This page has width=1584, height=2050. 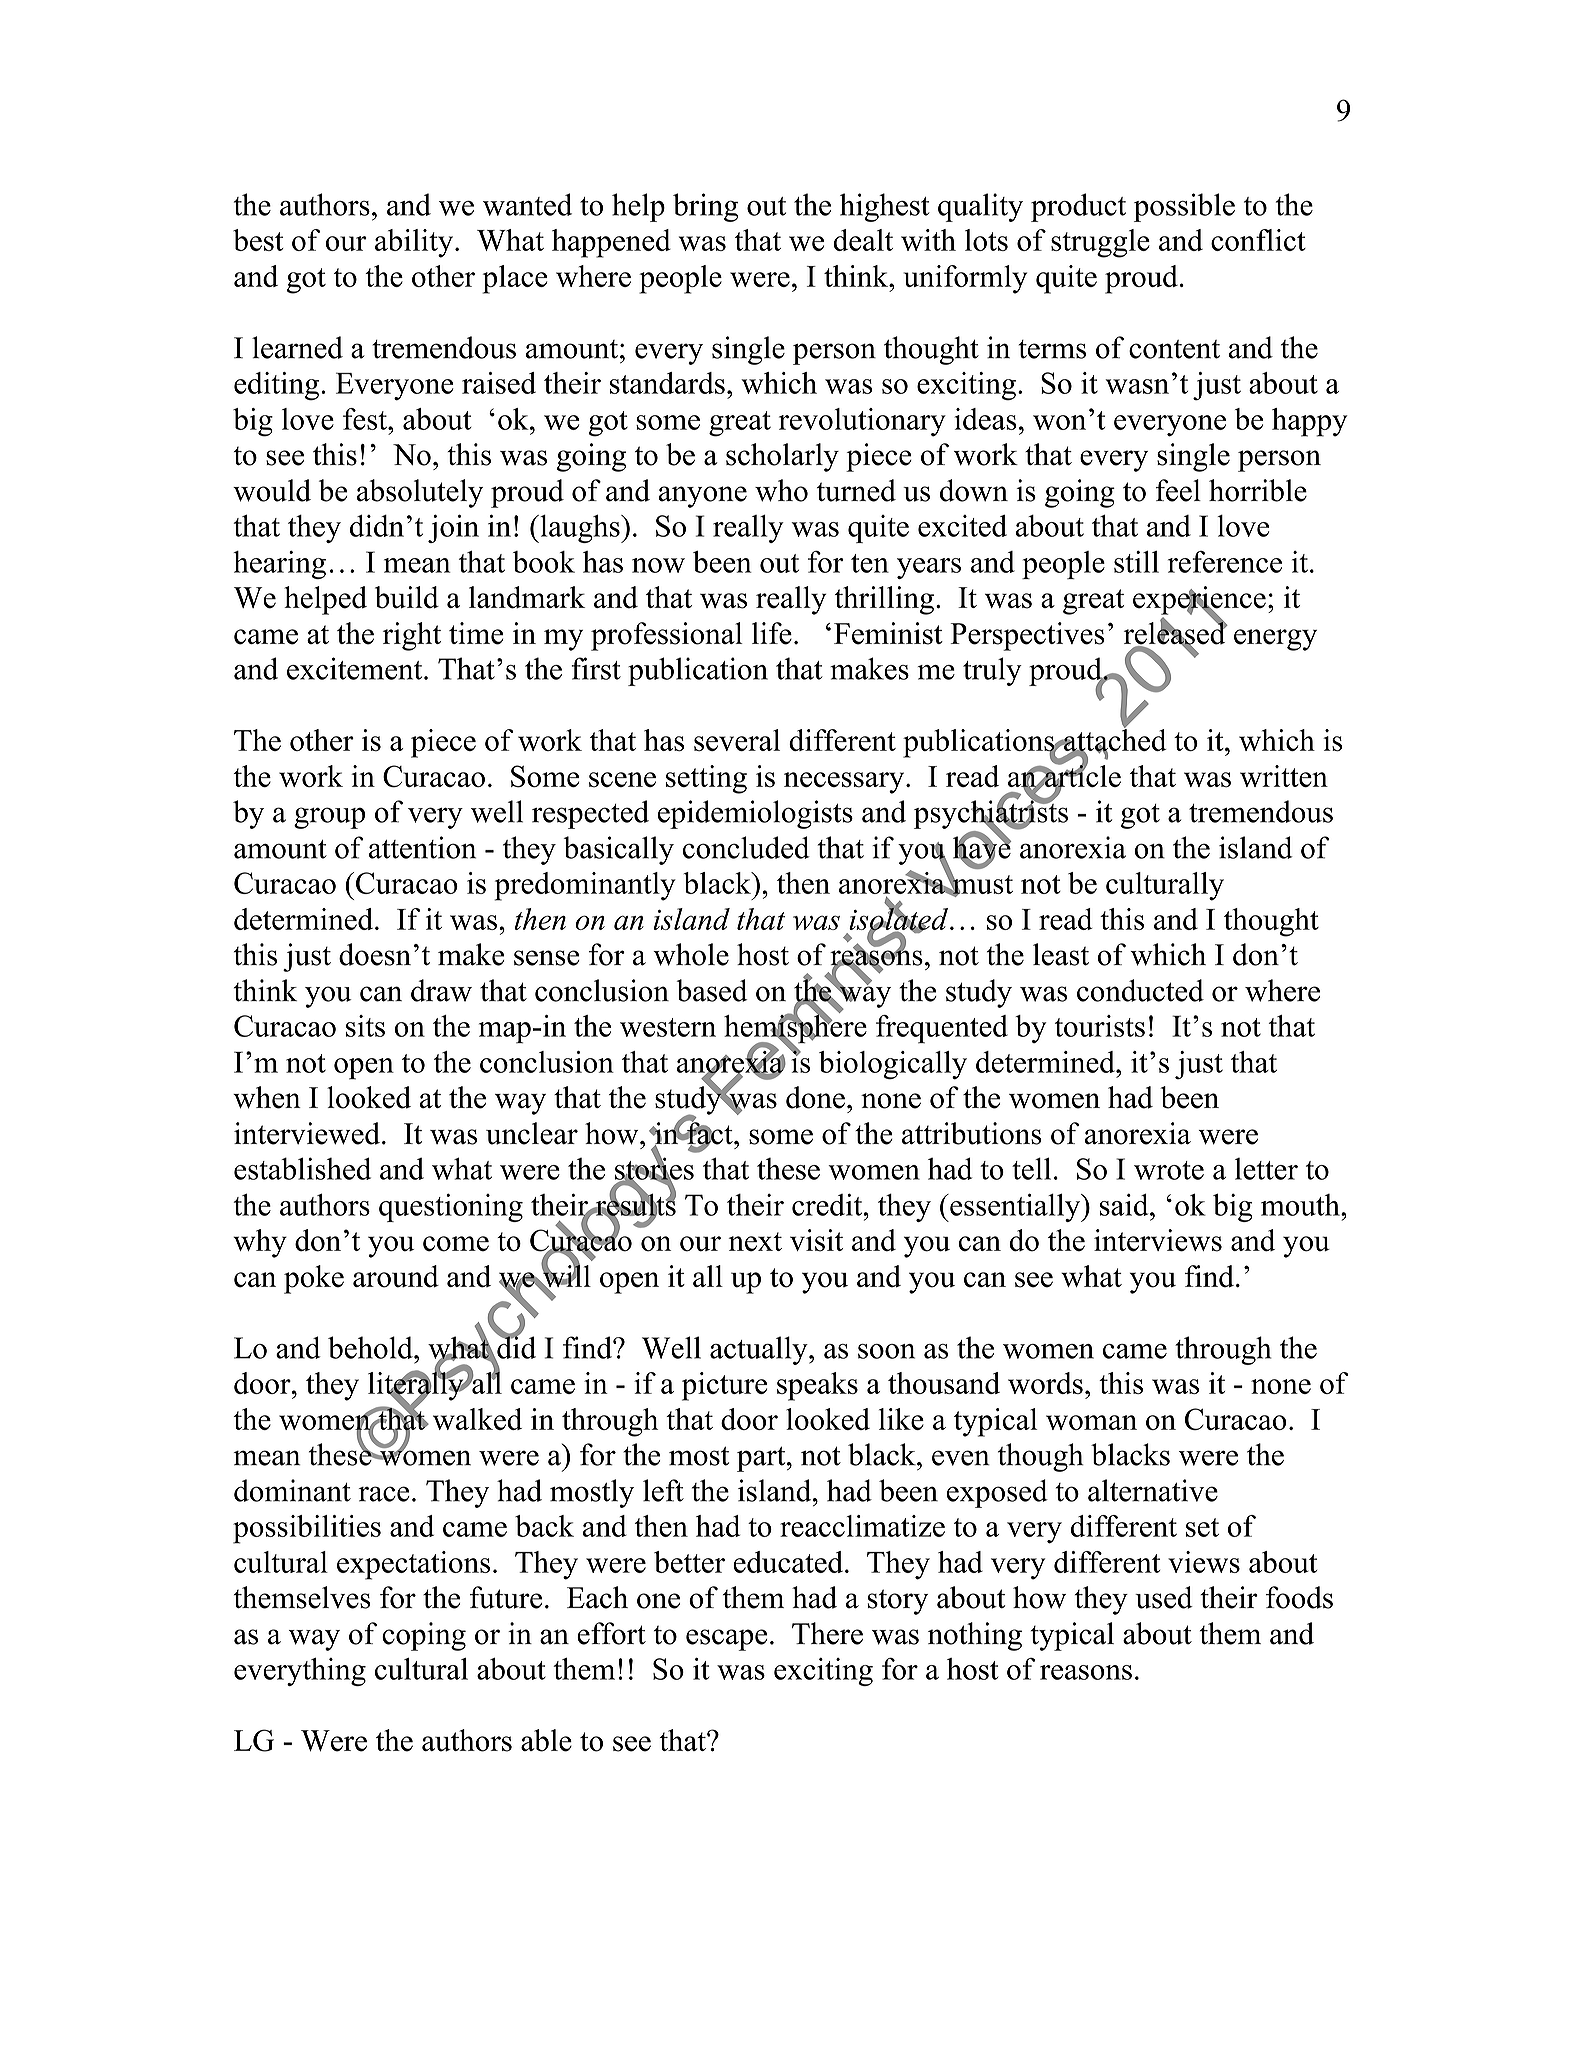 What do you see at coordinates (760, 1350) in the page?
I see `actually` at bounding box center [760, 1350].
